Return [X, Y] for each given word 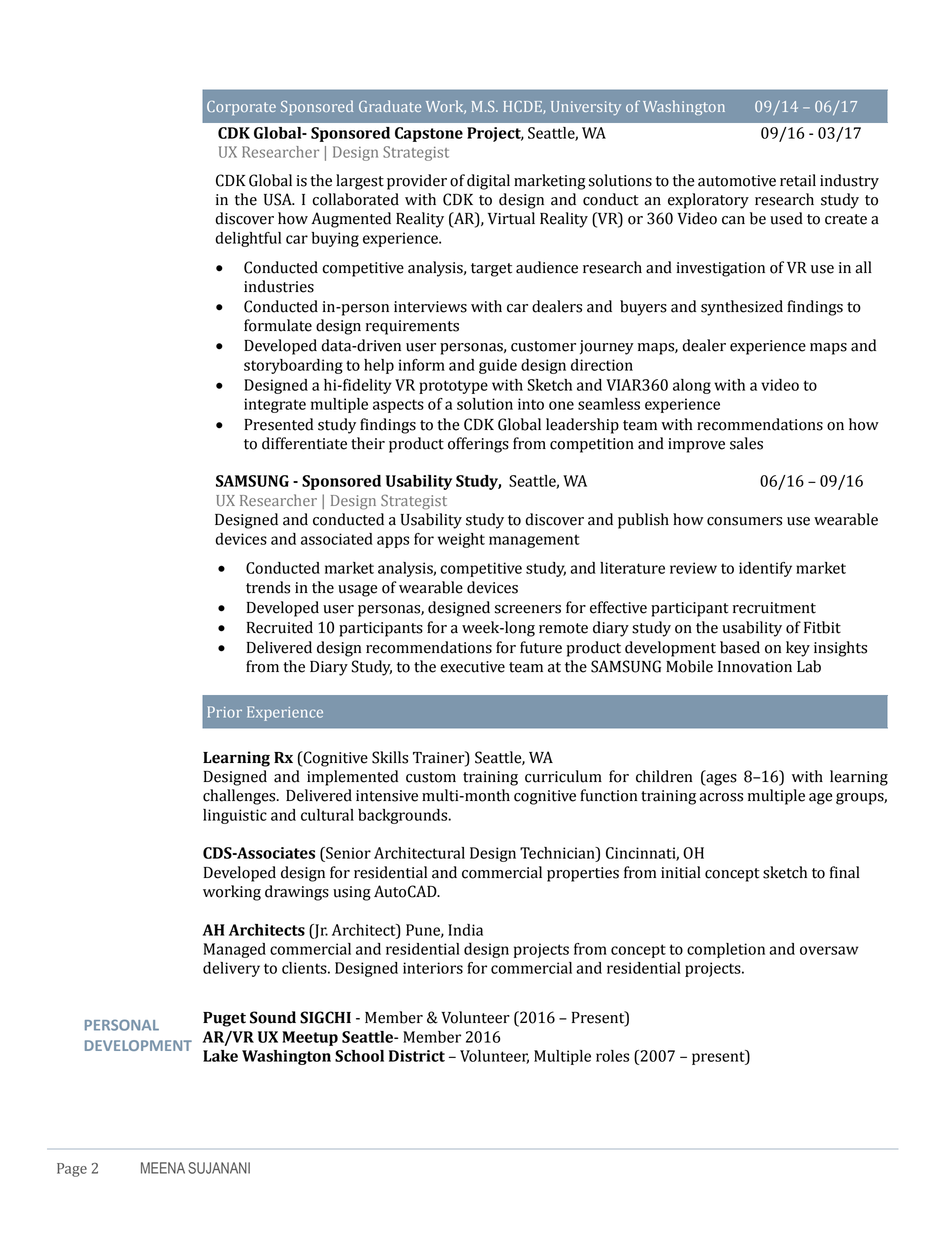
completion [726, 950]
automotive [737, 181]
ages [720, 780]
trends [268, 587]
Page [72, 1170]
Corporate [241, 108]
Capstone [429, 134]
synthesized [742, 308]
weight [461, 540]
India [465, 930]
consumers [744, 521]
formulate [278, 325]
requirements [412, 327]
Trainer [440, 757]
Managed [235, 950]
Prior [225, 712]
